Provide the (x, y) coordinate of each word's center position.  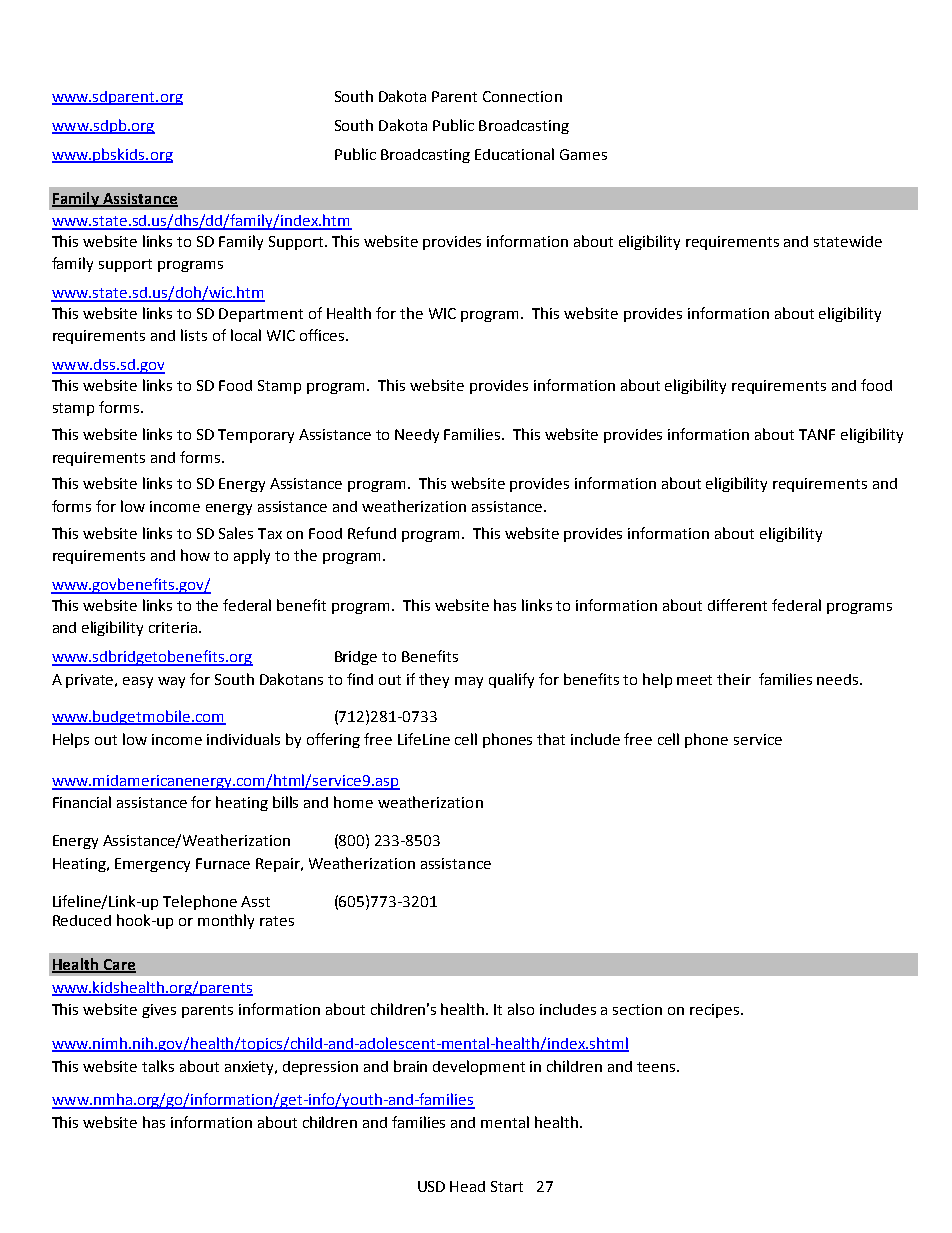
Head (467, 1186)
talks (158, 1066)
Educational (514, 154)
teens (657, 1067)
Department (261, 315)
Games (583, 154)
